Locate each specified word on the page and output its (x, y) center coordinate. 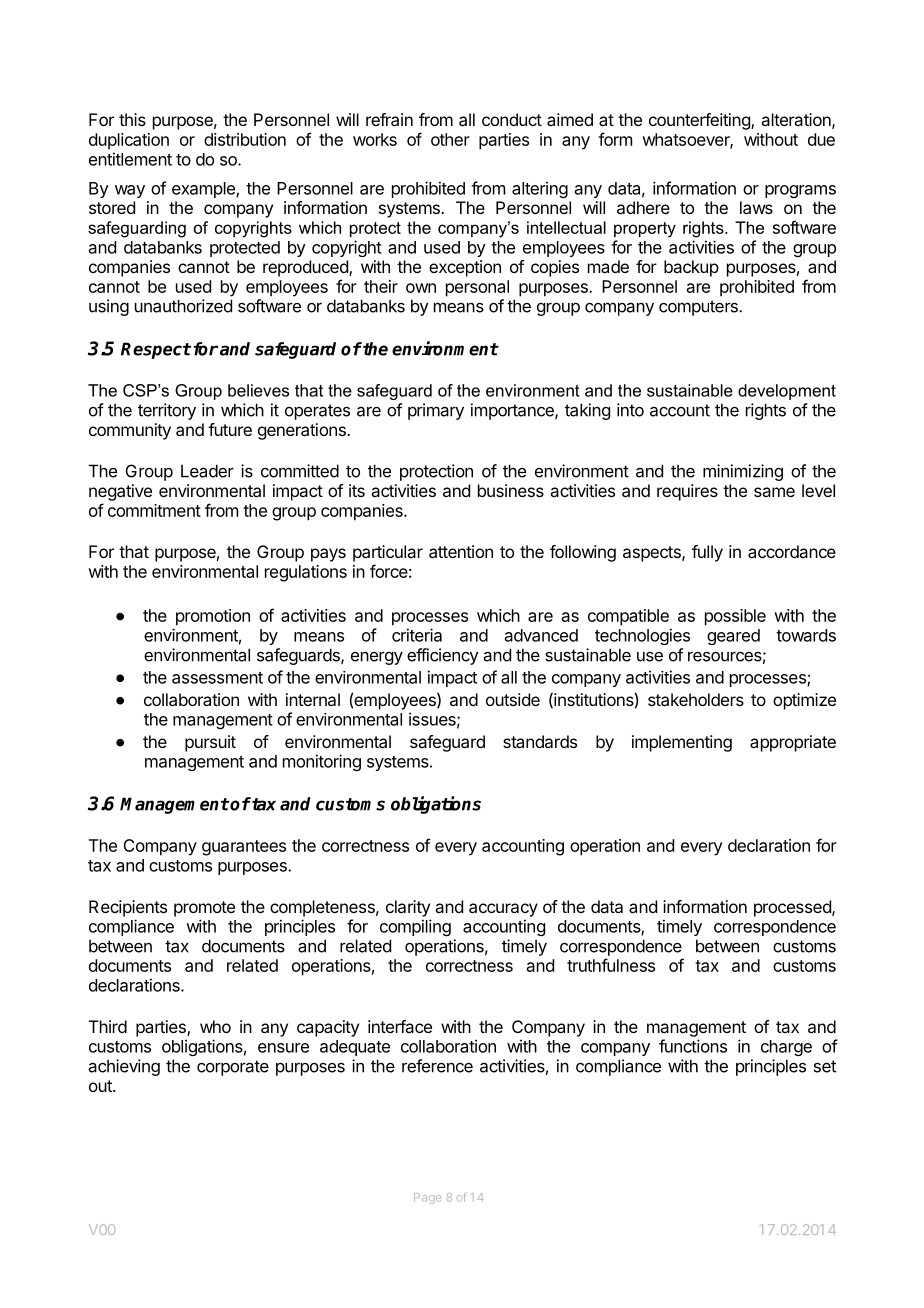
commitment (154, 510)
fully (707, 553)
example (204, 190)
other (450, 139)
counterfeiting (700, 121)
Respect (156, 350)
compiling (415, 927)
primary (436, 411)
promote (204, 909)
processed (793, 908)
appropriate (793, 743)
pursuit (210, 743)
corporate (233, 1068)
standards (540, 741)
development (787, 392)
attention (461, 551)
